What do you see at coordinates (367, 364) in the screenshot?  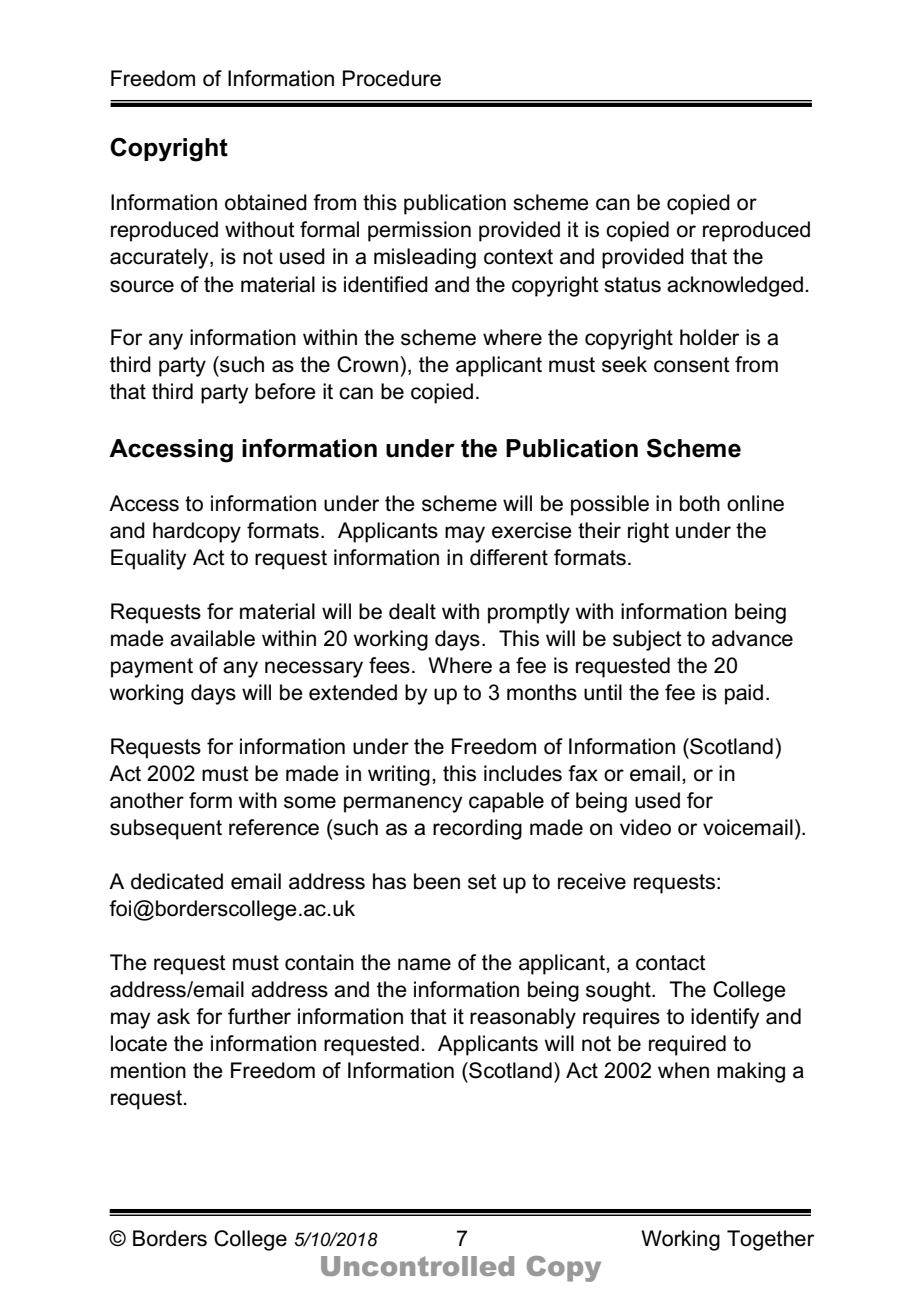 I see `Crown` at bounding box center [367, 364].
